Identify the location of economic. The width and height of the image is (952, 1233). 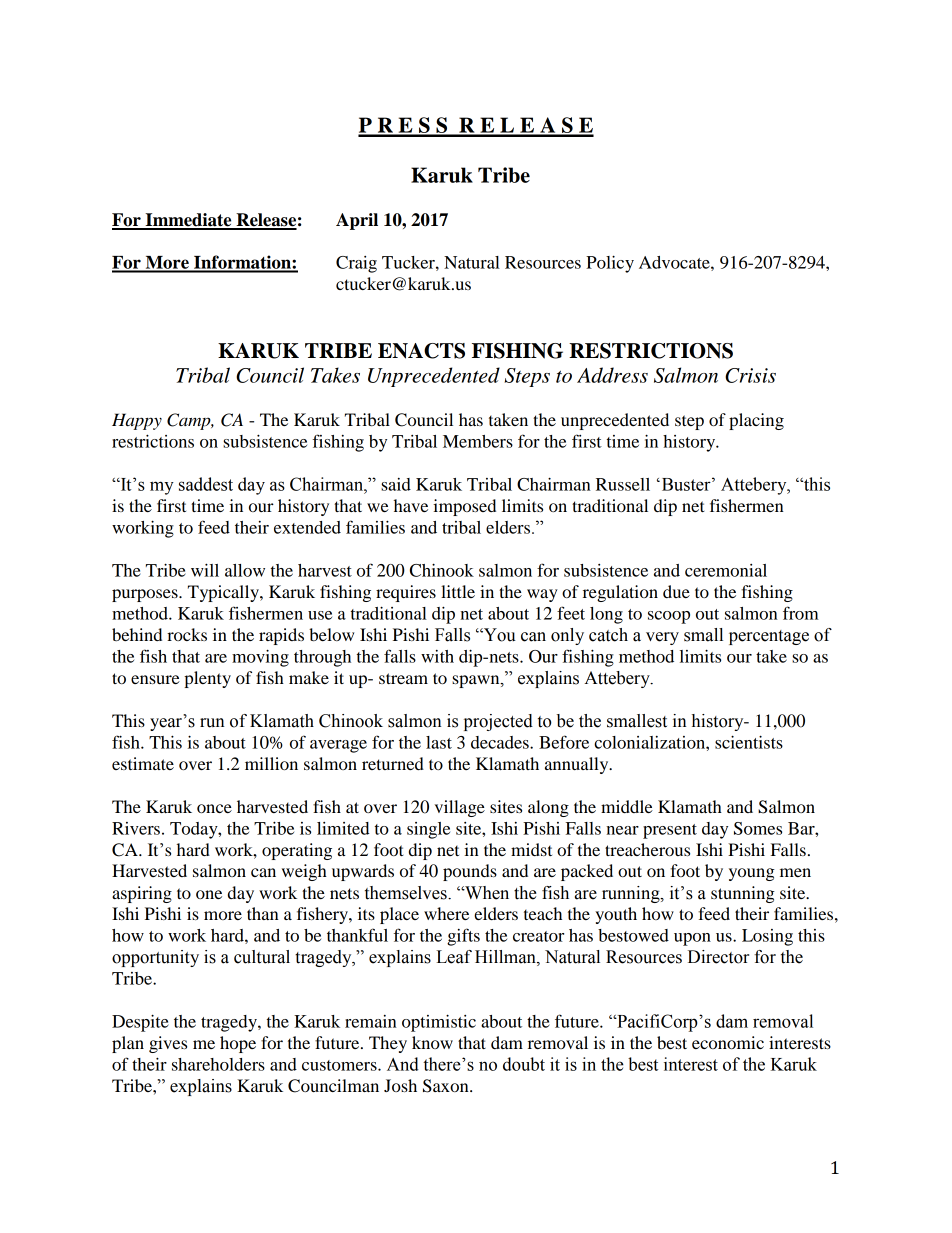
(728, 1042).
